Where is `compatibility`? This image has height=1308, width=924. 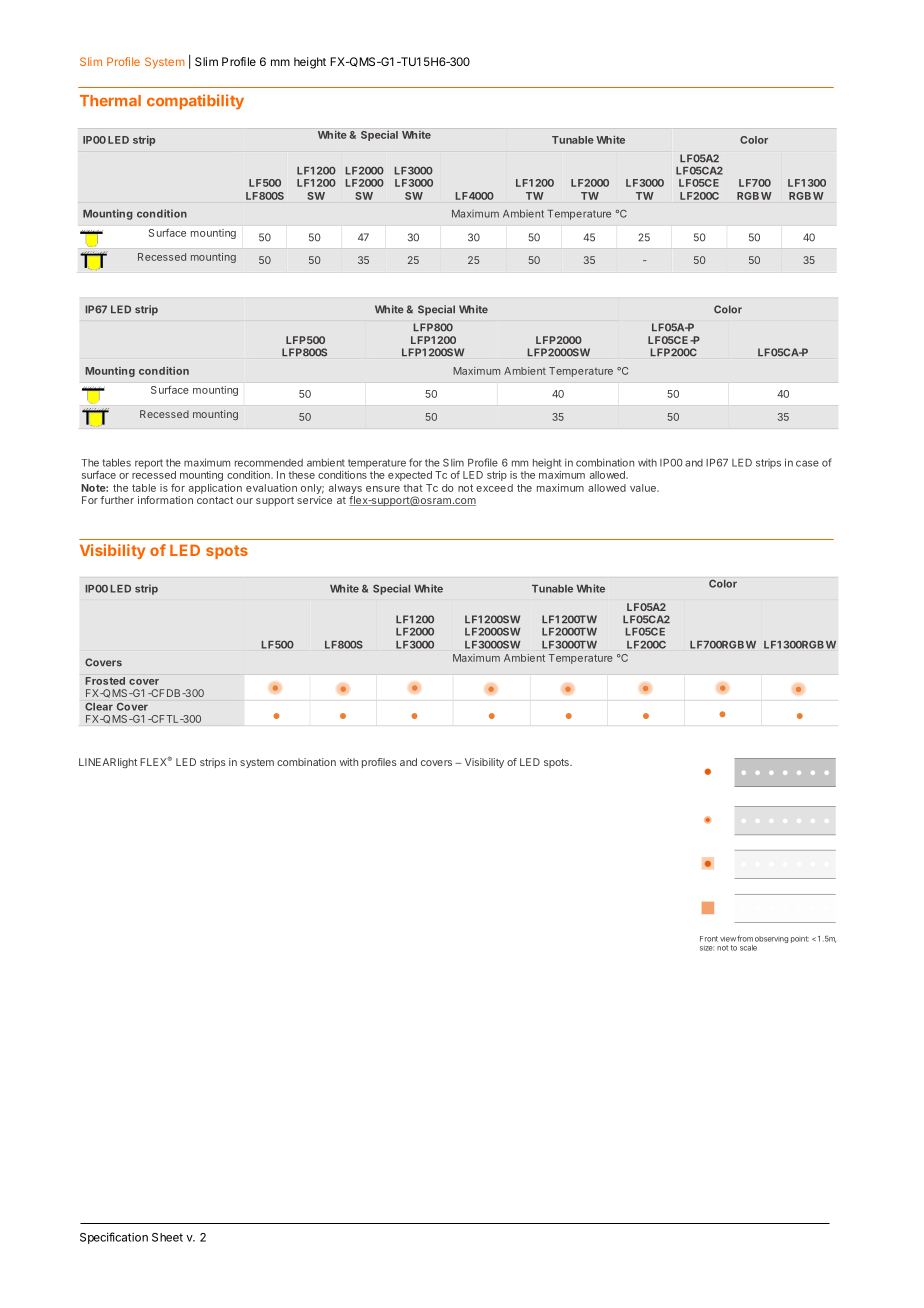
compatibility is located at coordinates (195, 102).
